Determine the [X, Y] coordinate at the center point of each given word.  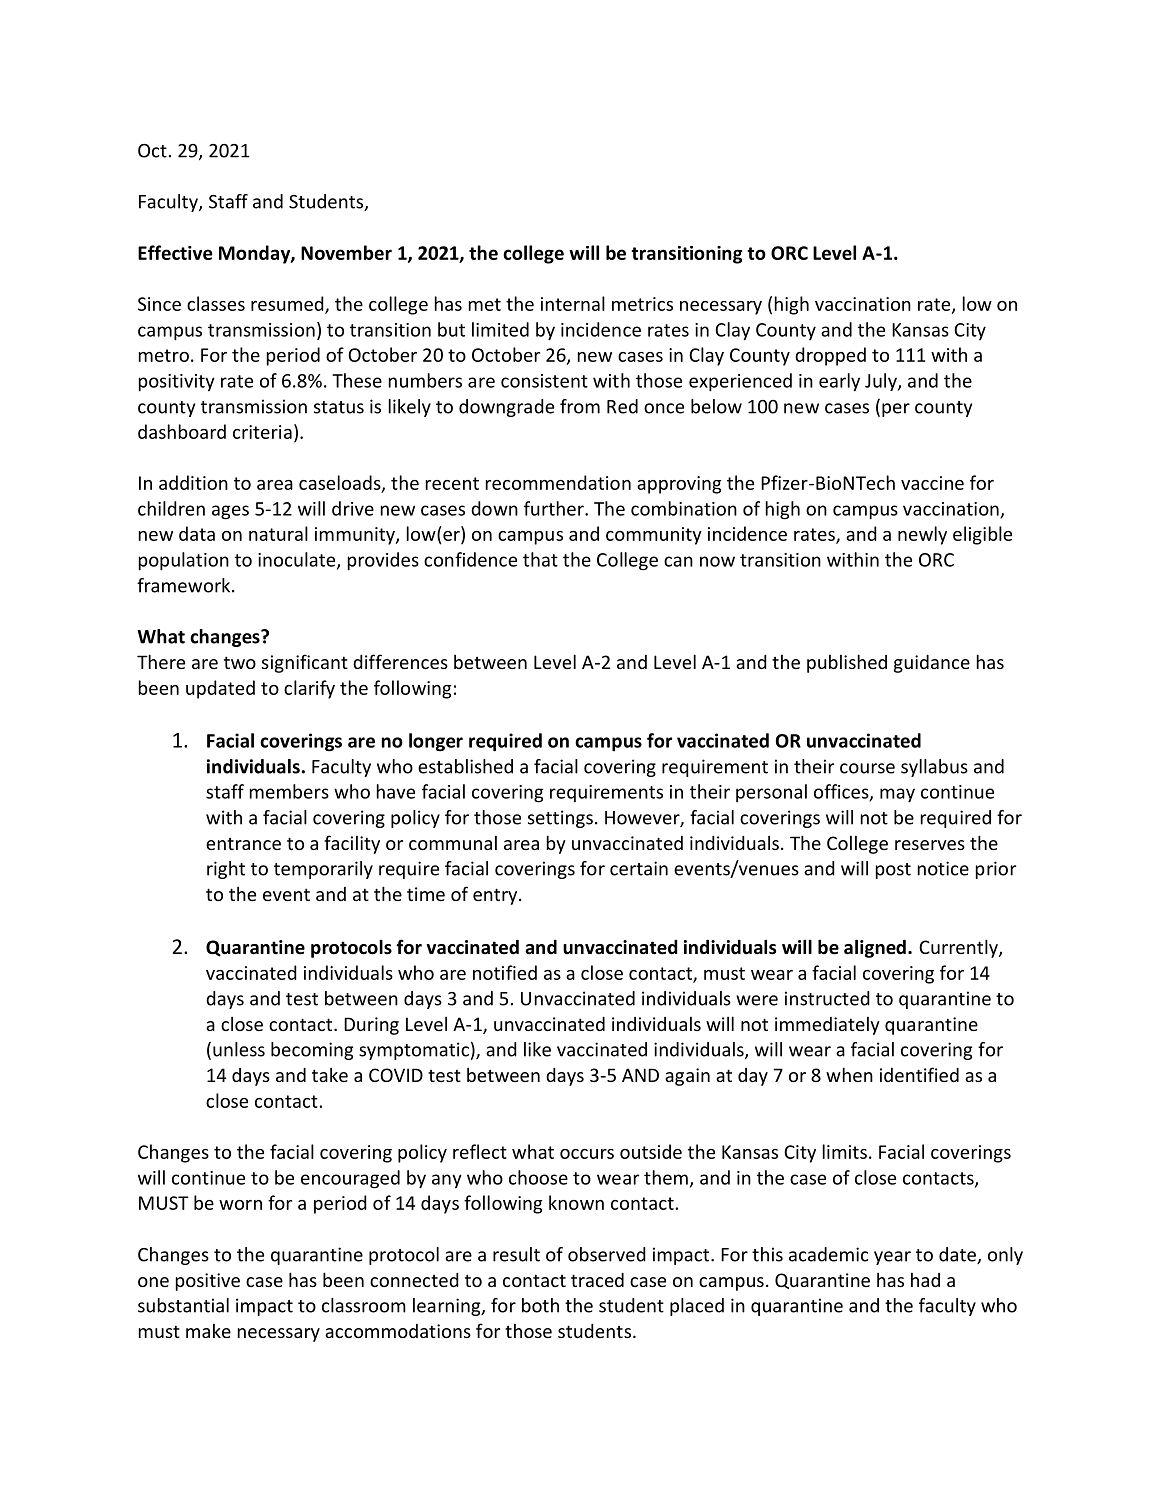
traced [597, 1280]
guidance [932, 664]
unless [239, 1049]
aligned [875, 948]
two [240, 662]
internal [573, 303]
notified [505, 972]
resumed [288, 304]
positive [208, 1282]
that [540, 559]
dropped [830, 356]
